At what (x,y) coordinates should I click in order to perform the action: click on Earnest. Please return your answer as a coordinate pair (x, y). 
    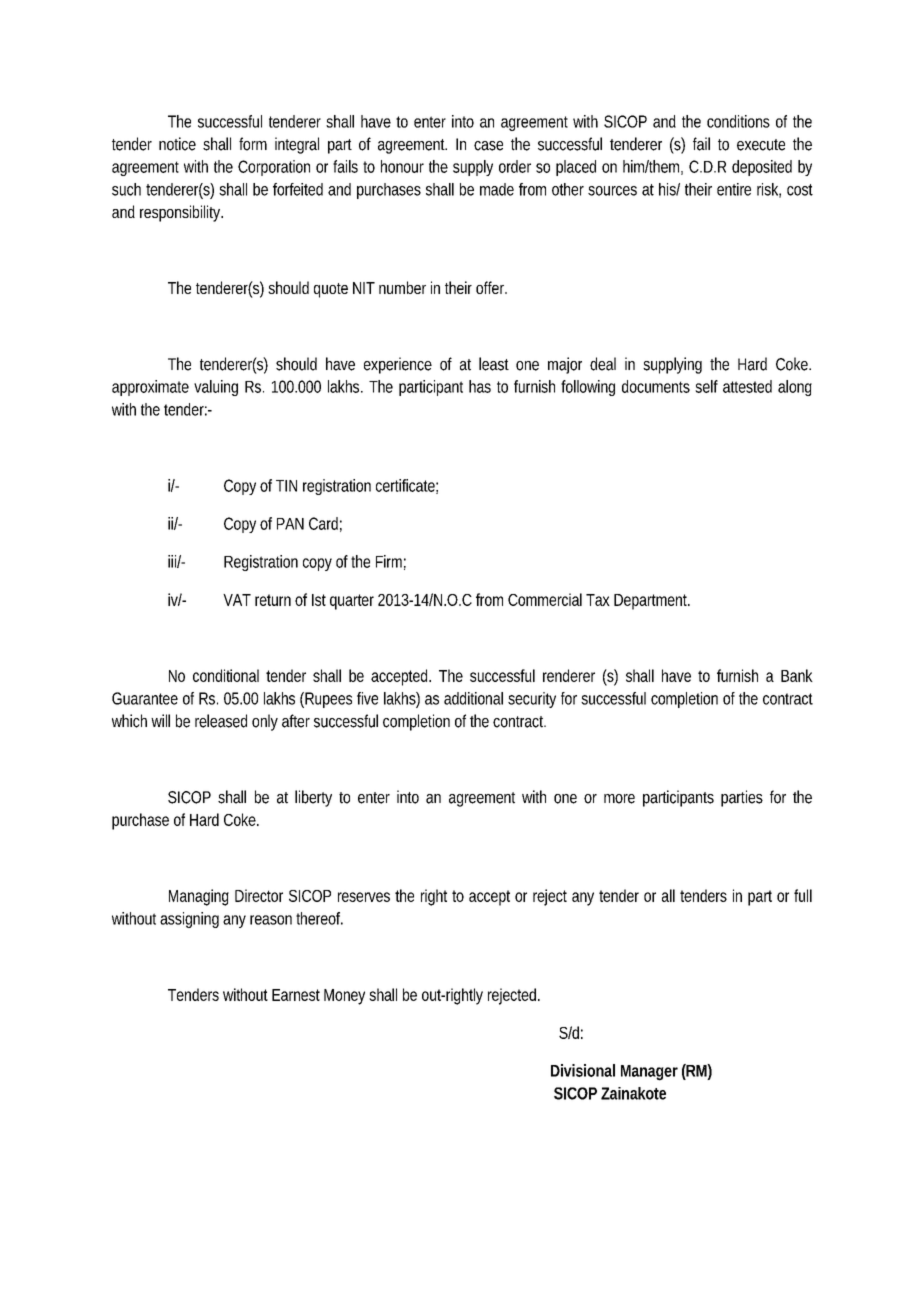
    Looking at the image, I should click on (296, 995).
